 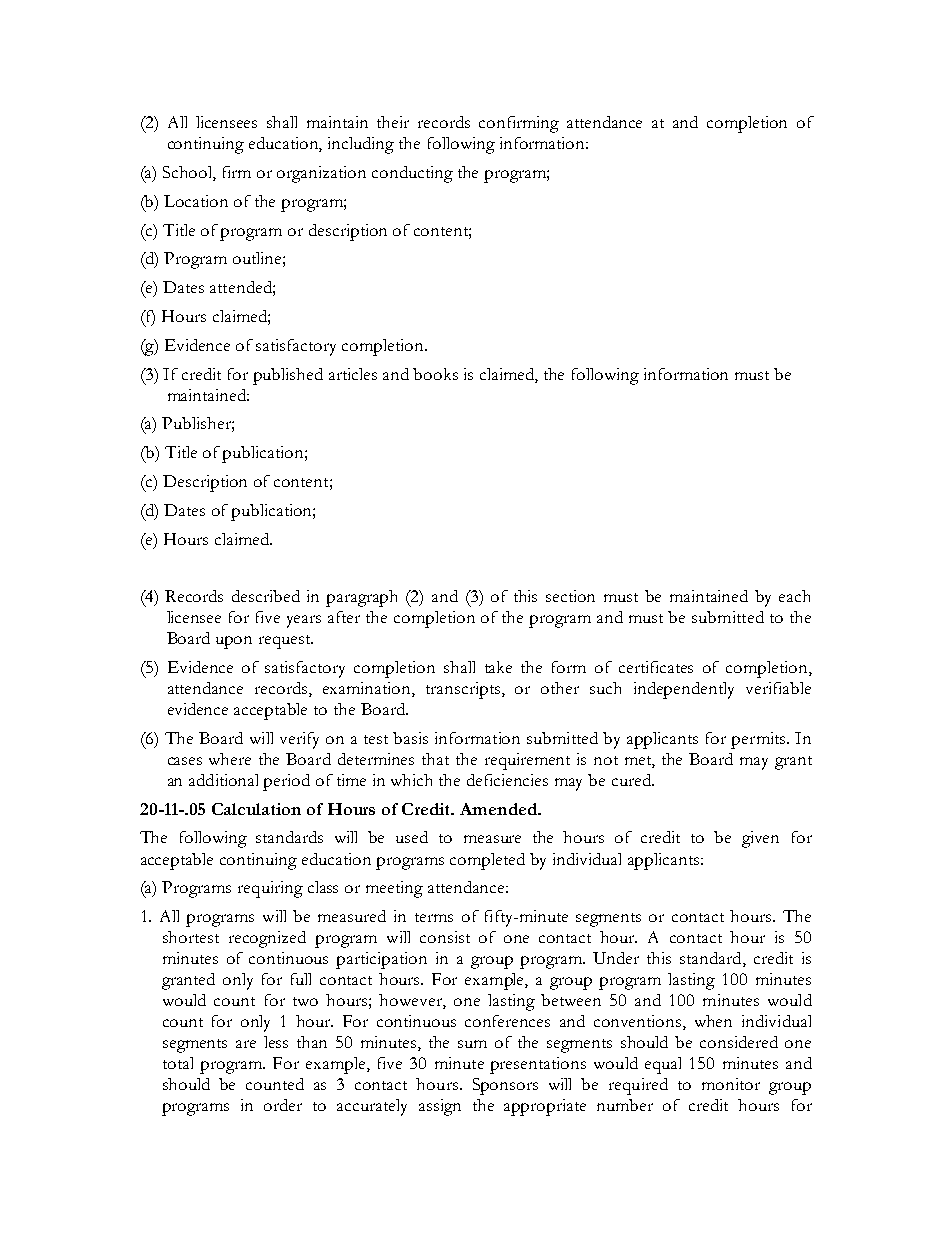 I want to click on take, so click(x=498, y=667).
